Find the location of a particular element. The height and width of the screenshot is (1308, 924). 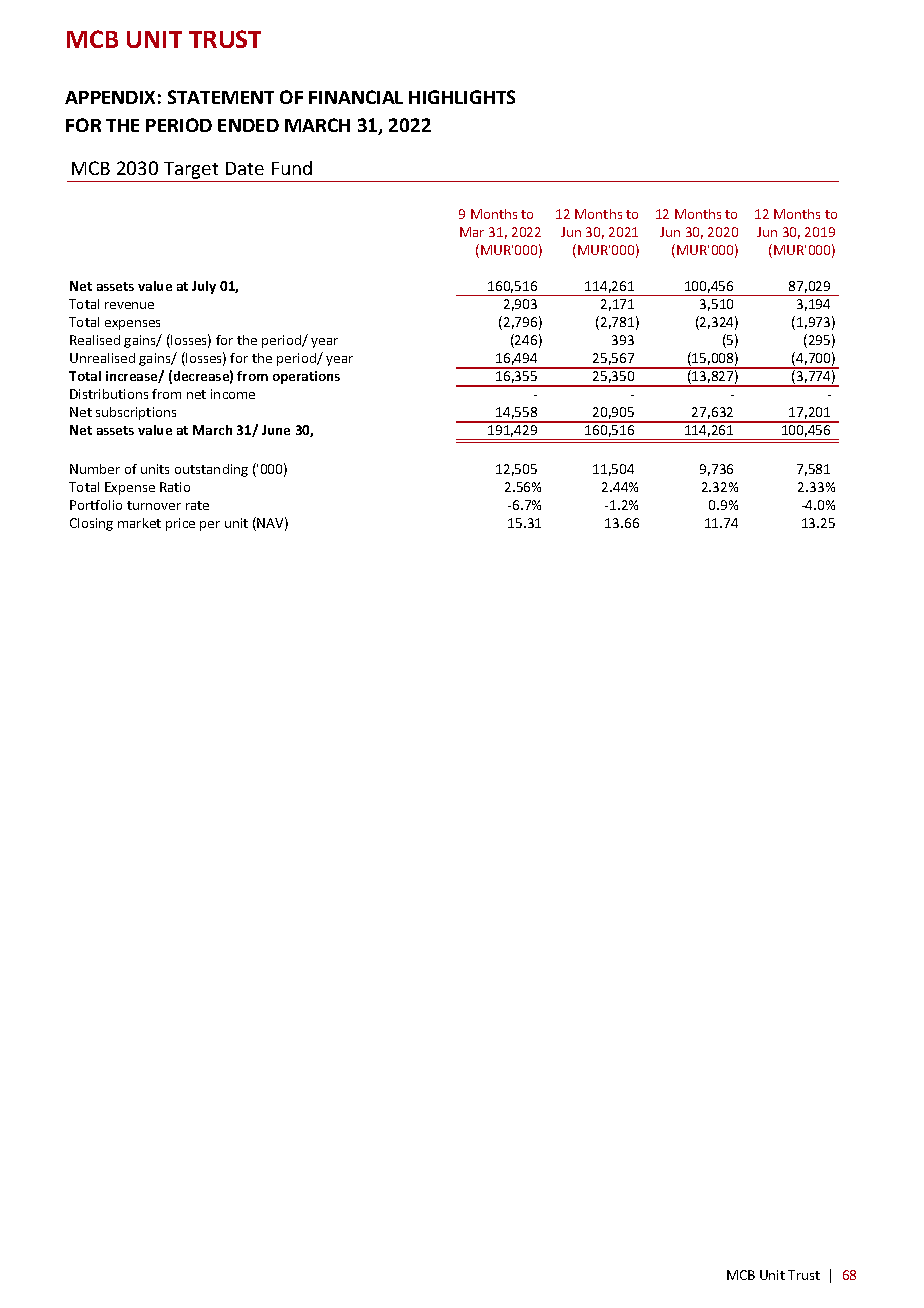

HIGHLIGHTS is located at coordinates (462, 97).
